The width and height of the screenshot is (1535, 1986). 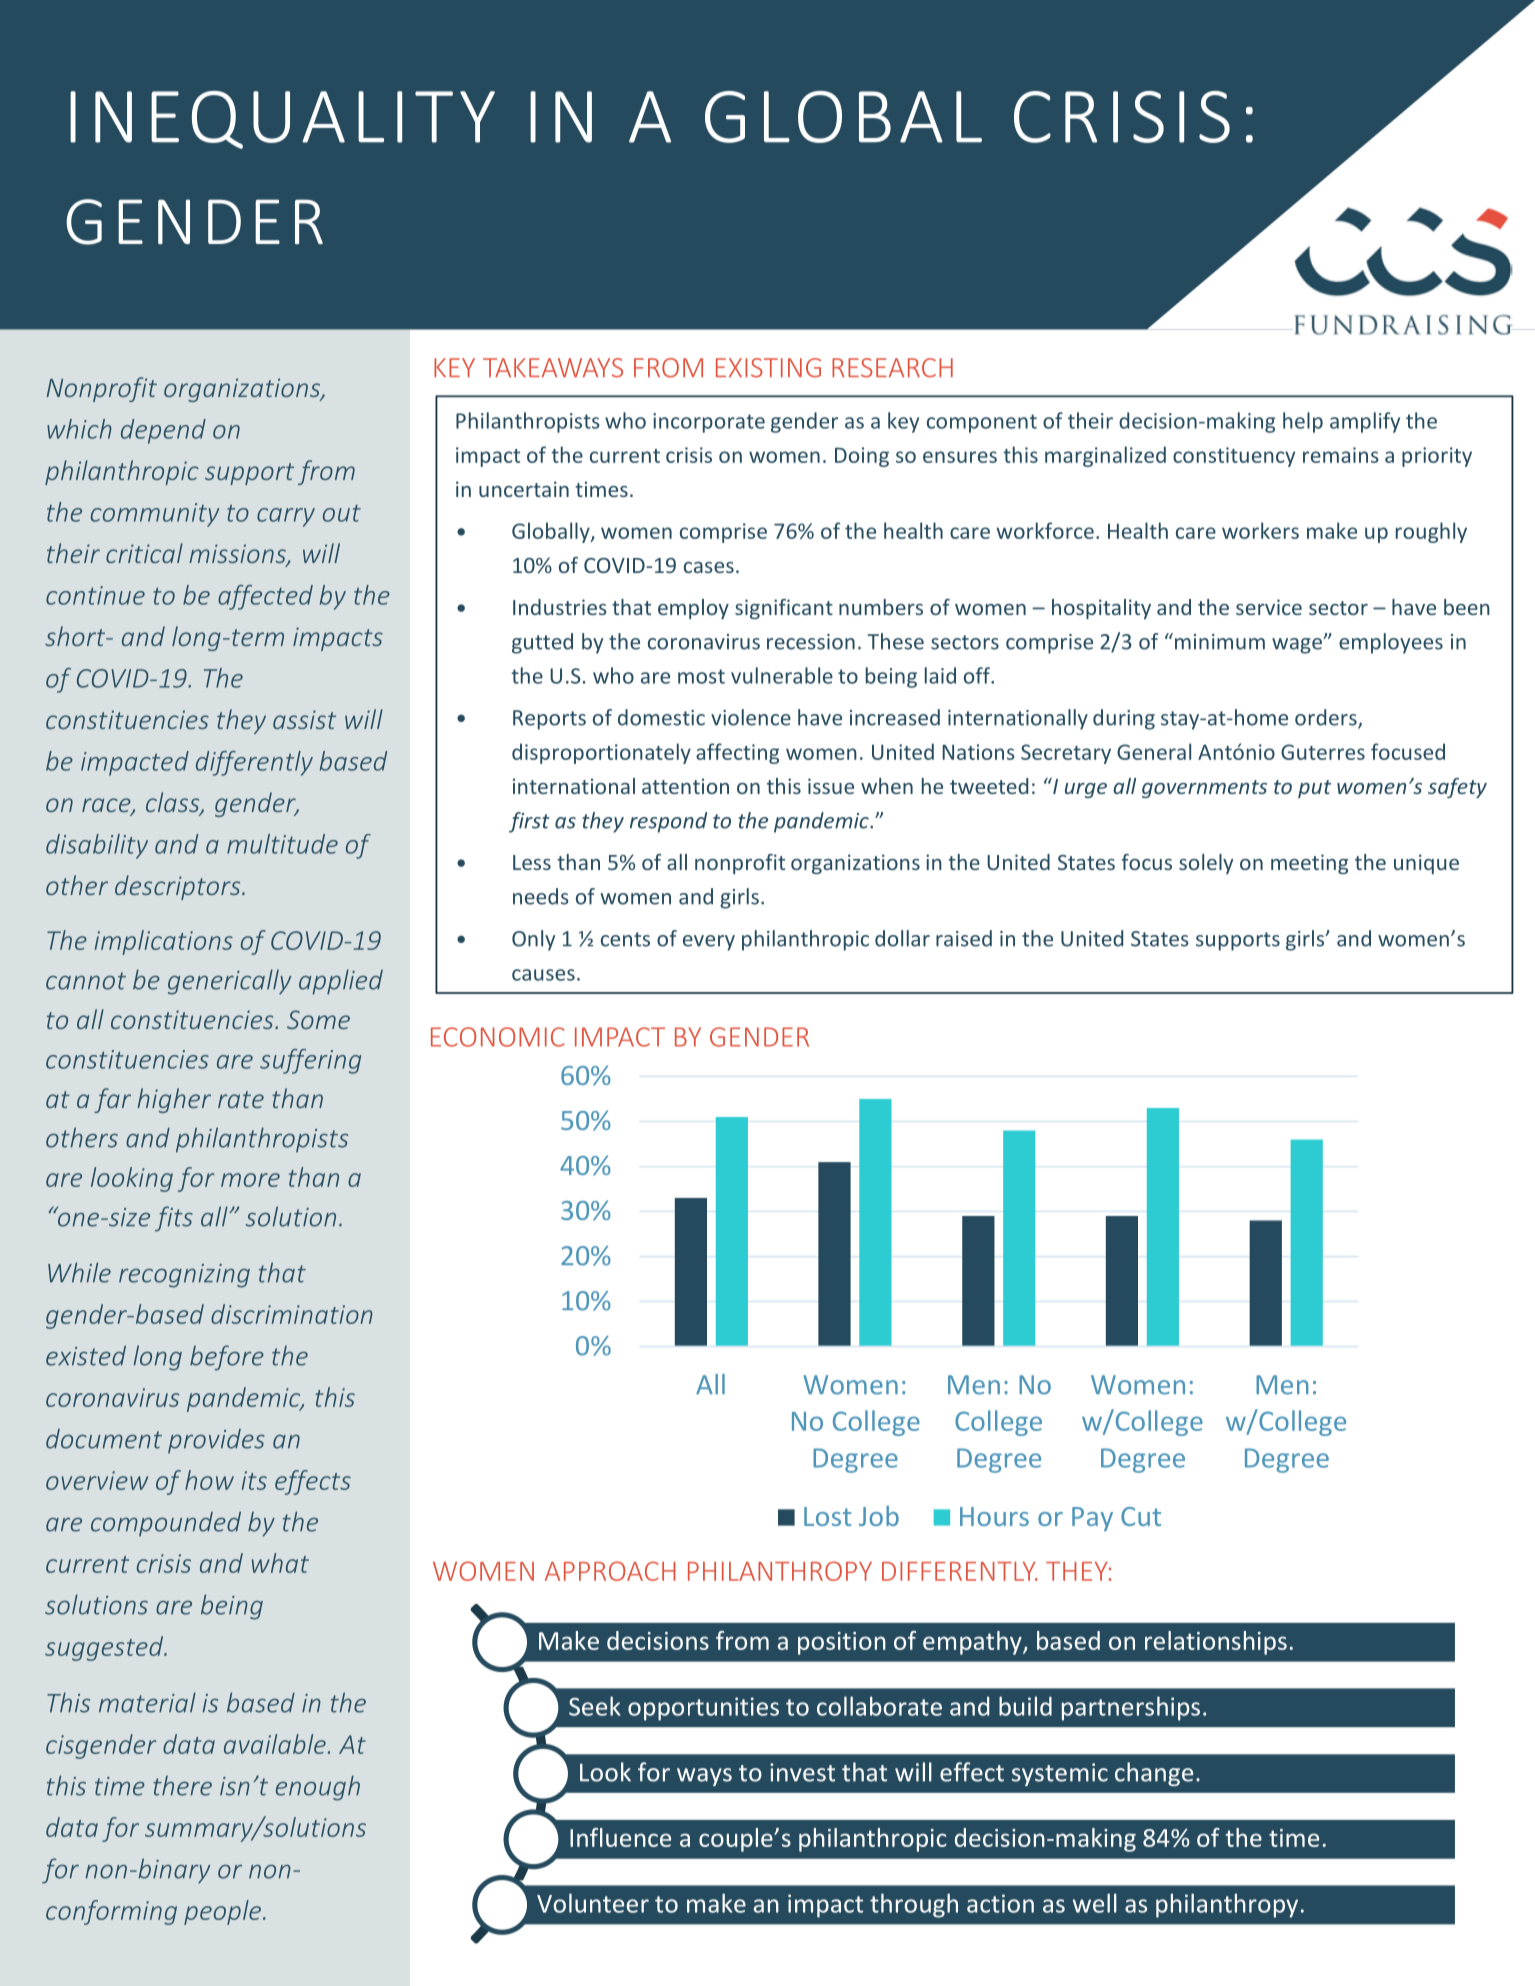 What do you see at coordinates (182, 1786) in the screenshot?
I see `there` at bounding box center [182, 1786].
